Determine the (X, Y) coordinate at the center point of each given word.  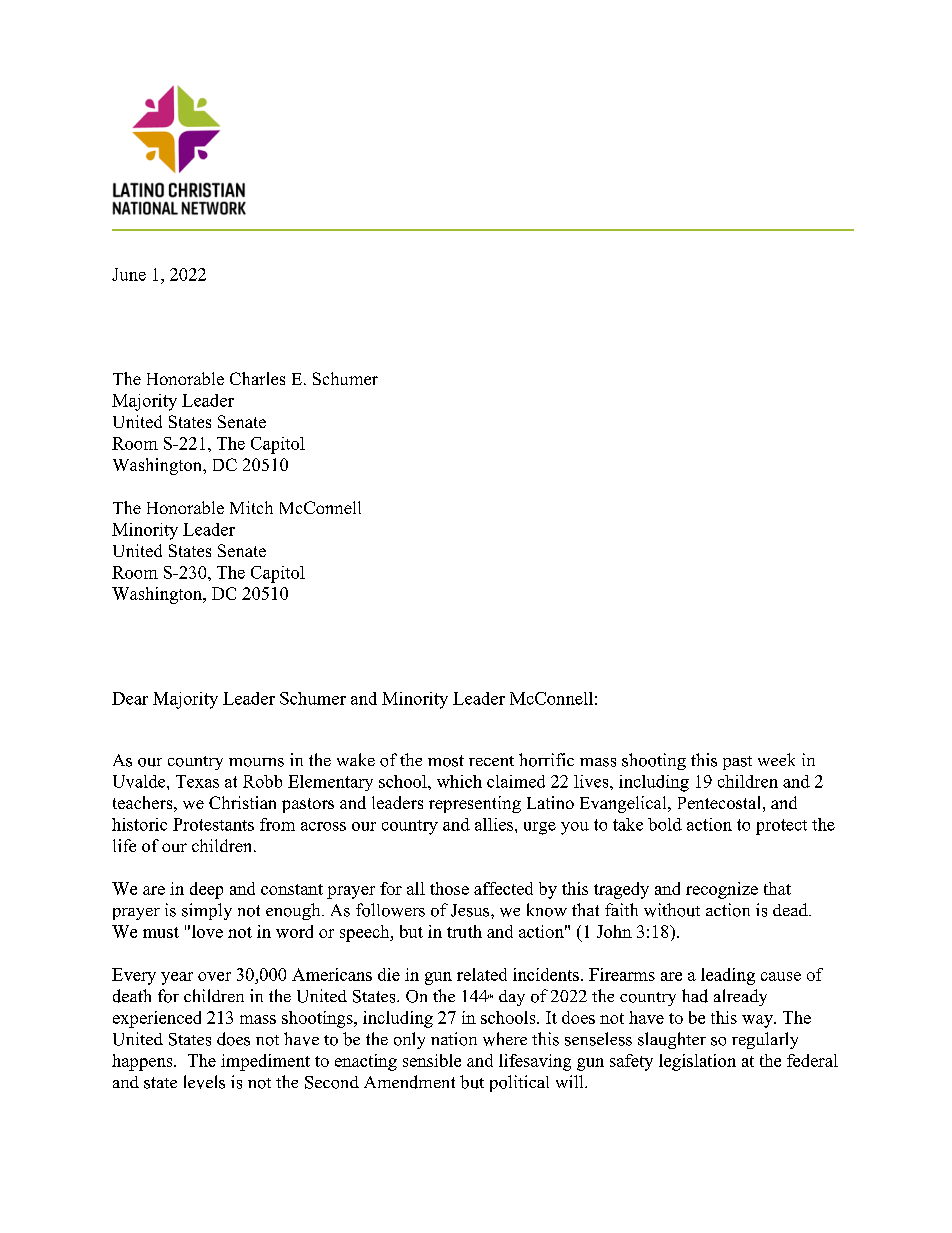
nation (454, 1039)
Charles (257, 378)
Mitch (251, 507)
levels (204, 1082)
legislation (697, 1062)
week (776, 759)
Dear (130, 698)
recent (491, 761)
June (129, 274)
